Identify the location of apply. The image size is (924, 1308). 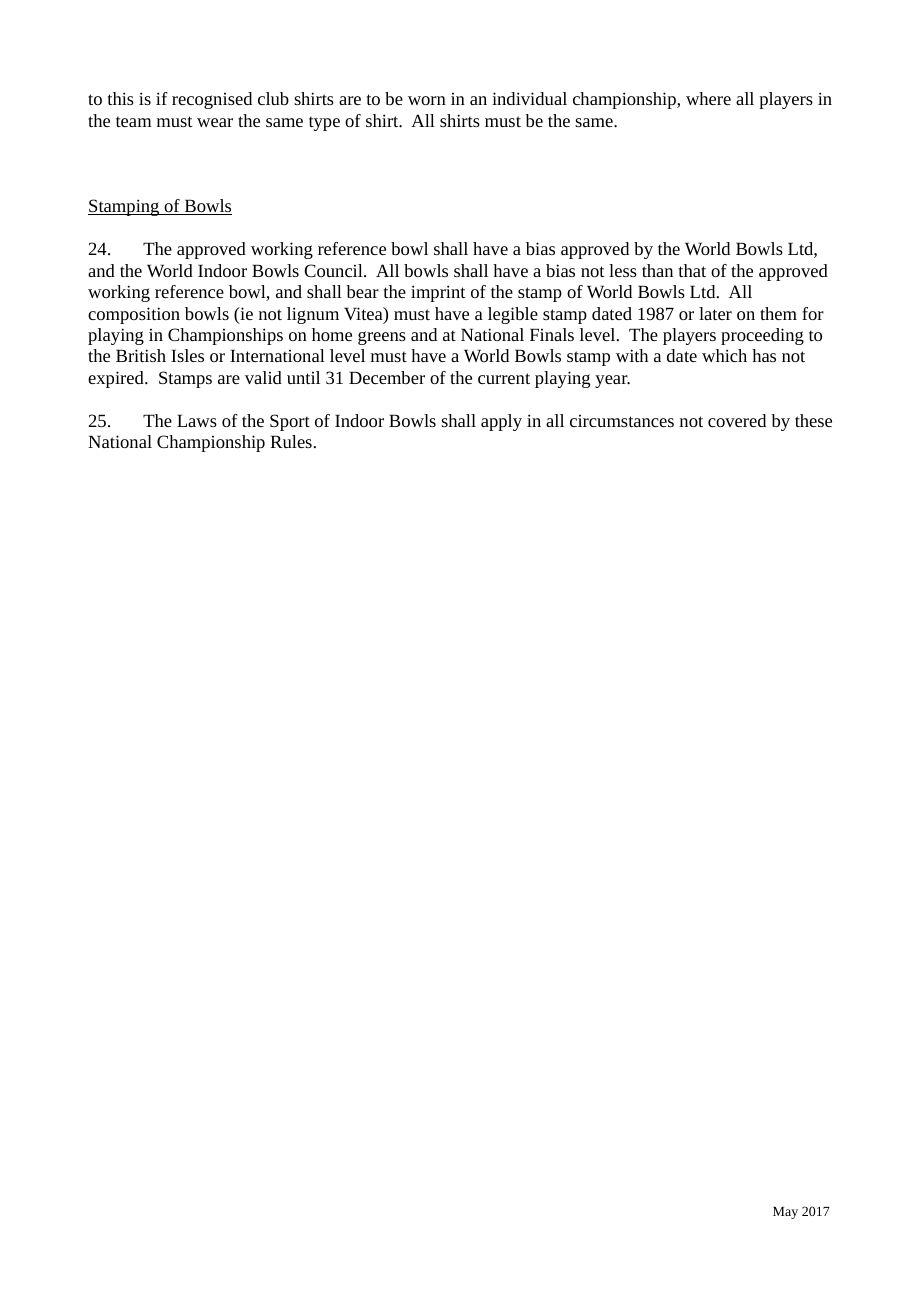
(501, 422).
